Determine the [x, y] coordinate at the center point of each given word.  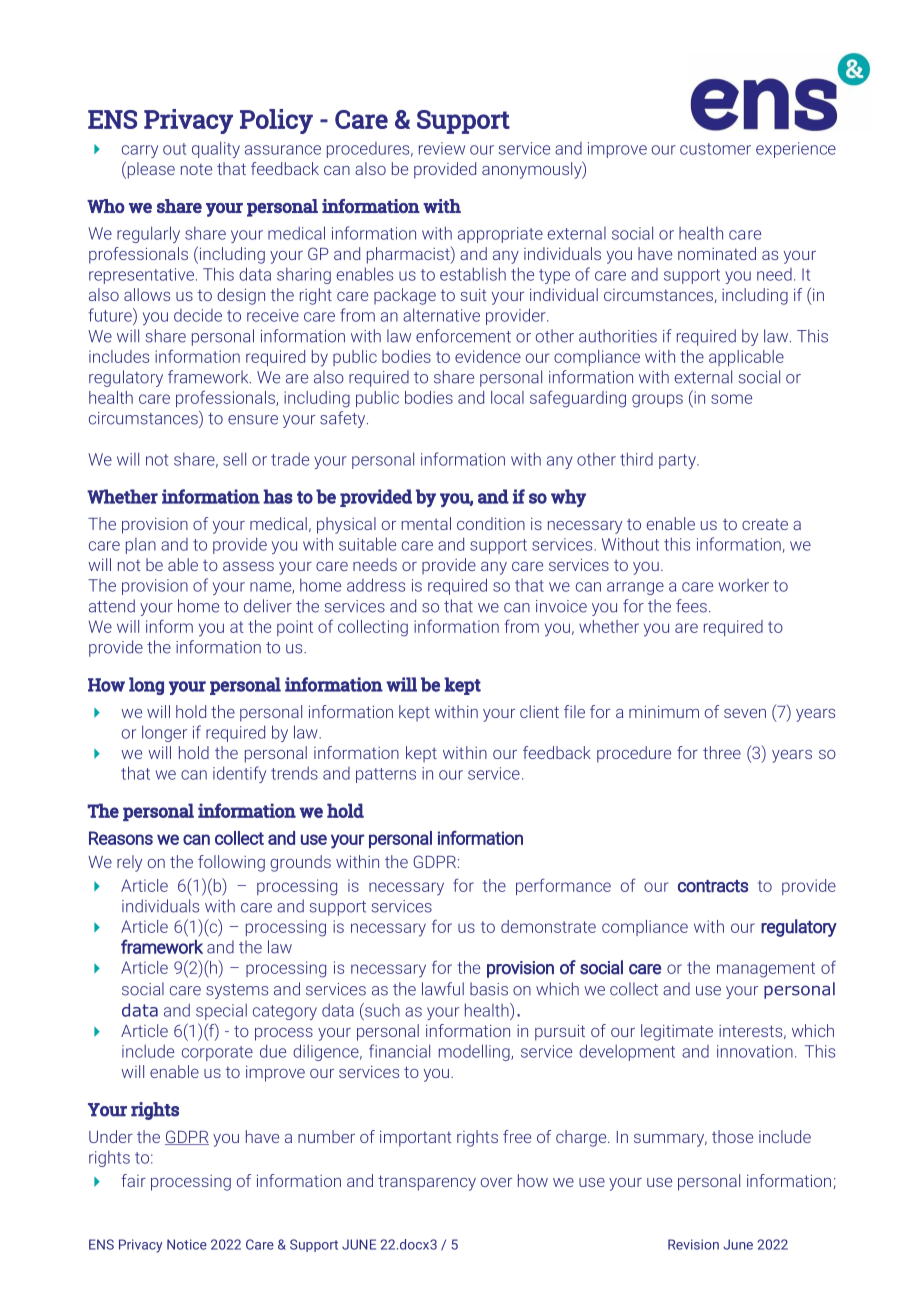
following [231, 863]
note [196, 169]
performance [563, 886]
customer [715, 149]
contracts [713, 886]
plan [141, 546]
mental [426, 523]
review [442, 148]
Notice [187, 1244]
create [765, 524]
